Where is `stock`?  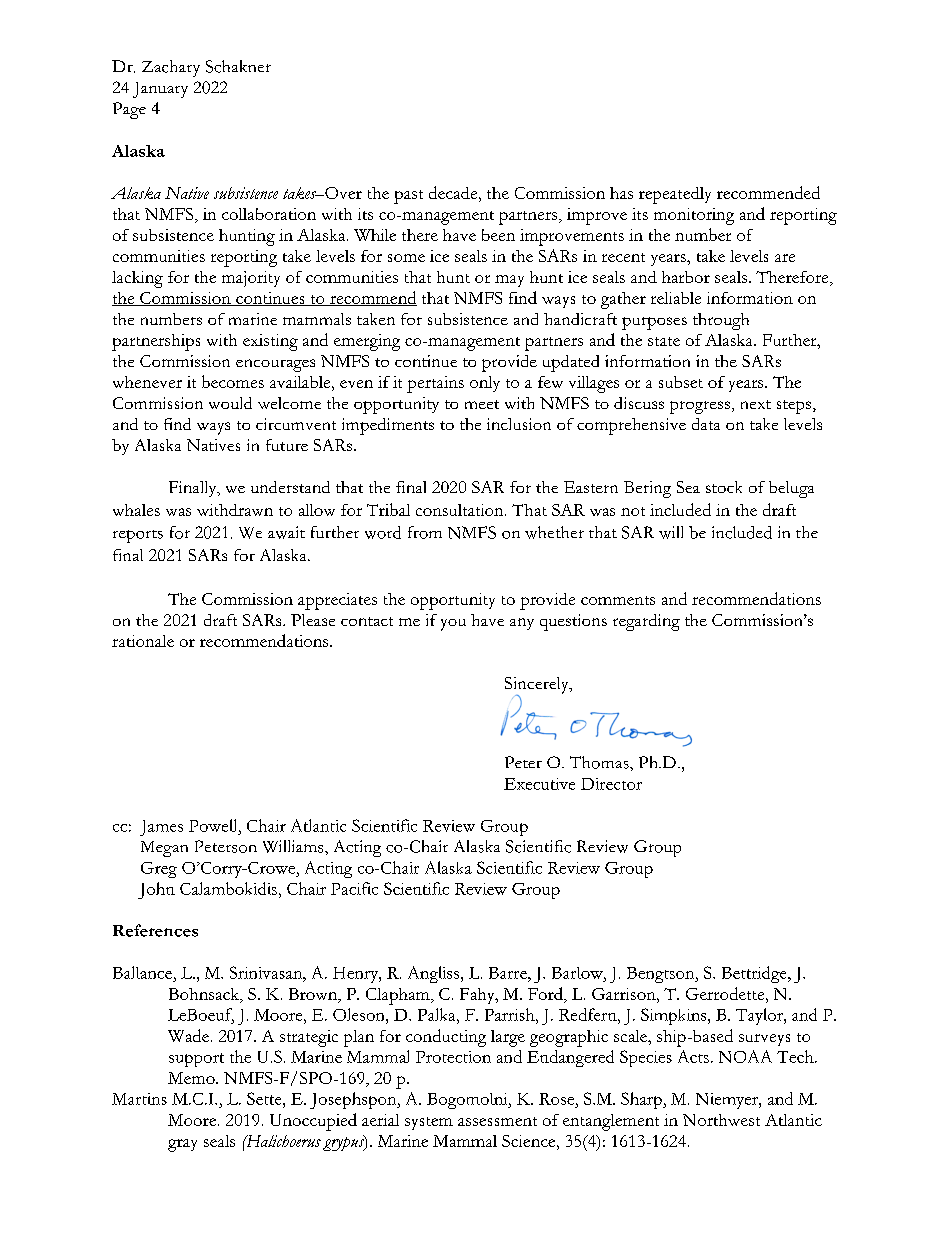
stock is located at coordinates (724, 487).
